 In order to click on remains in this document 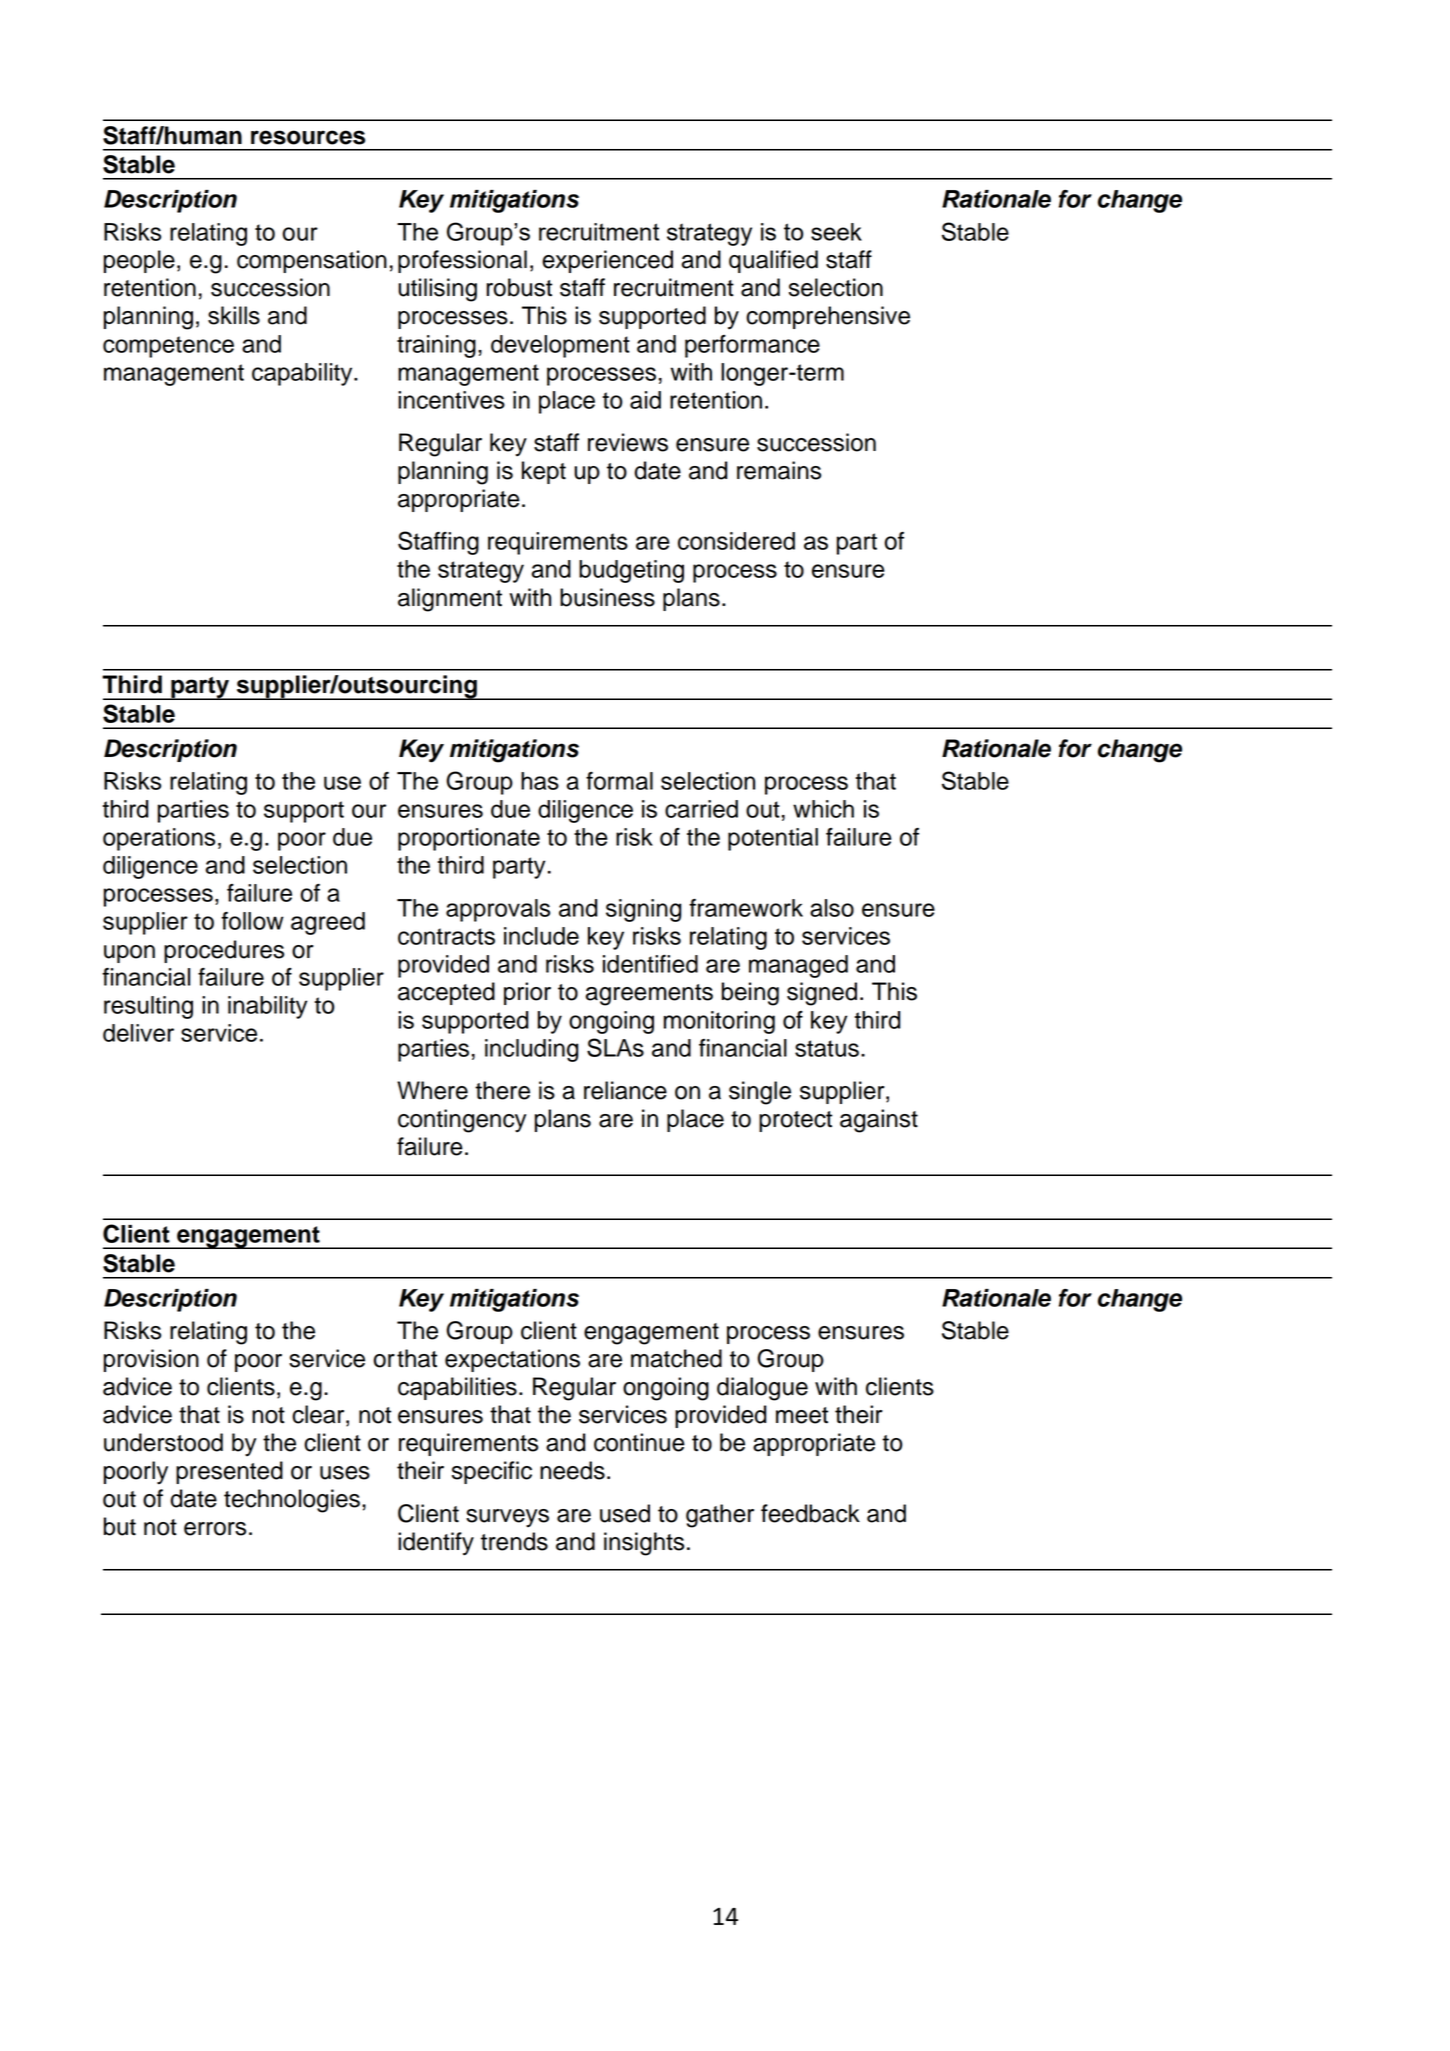, I will do `click(779, 470)`.
